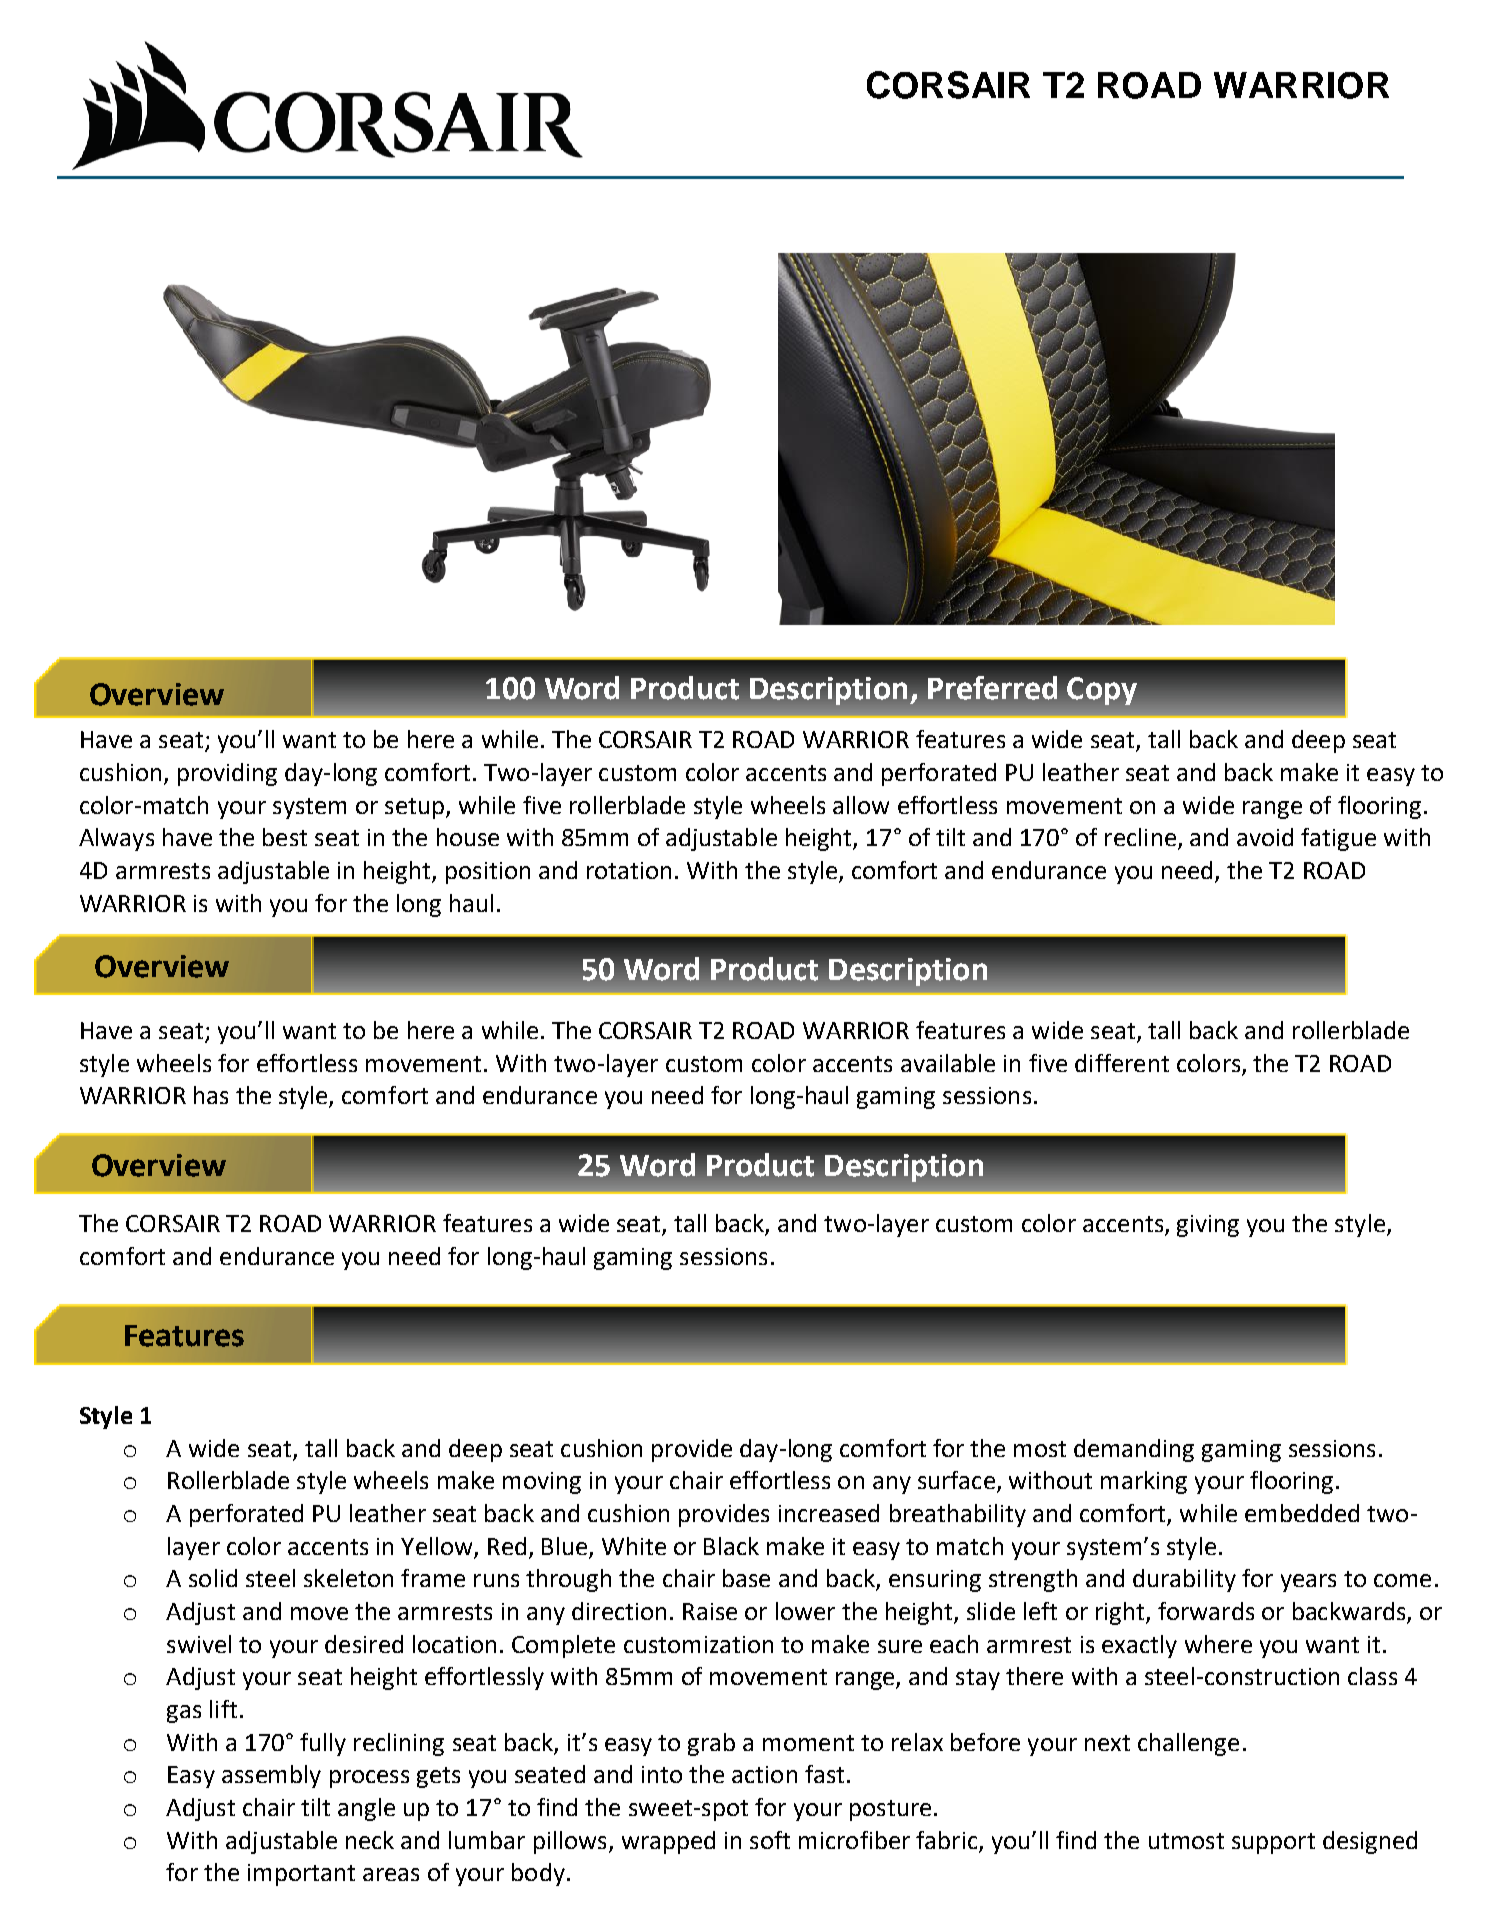  I want to click on Copy, so click(1102, 691).
